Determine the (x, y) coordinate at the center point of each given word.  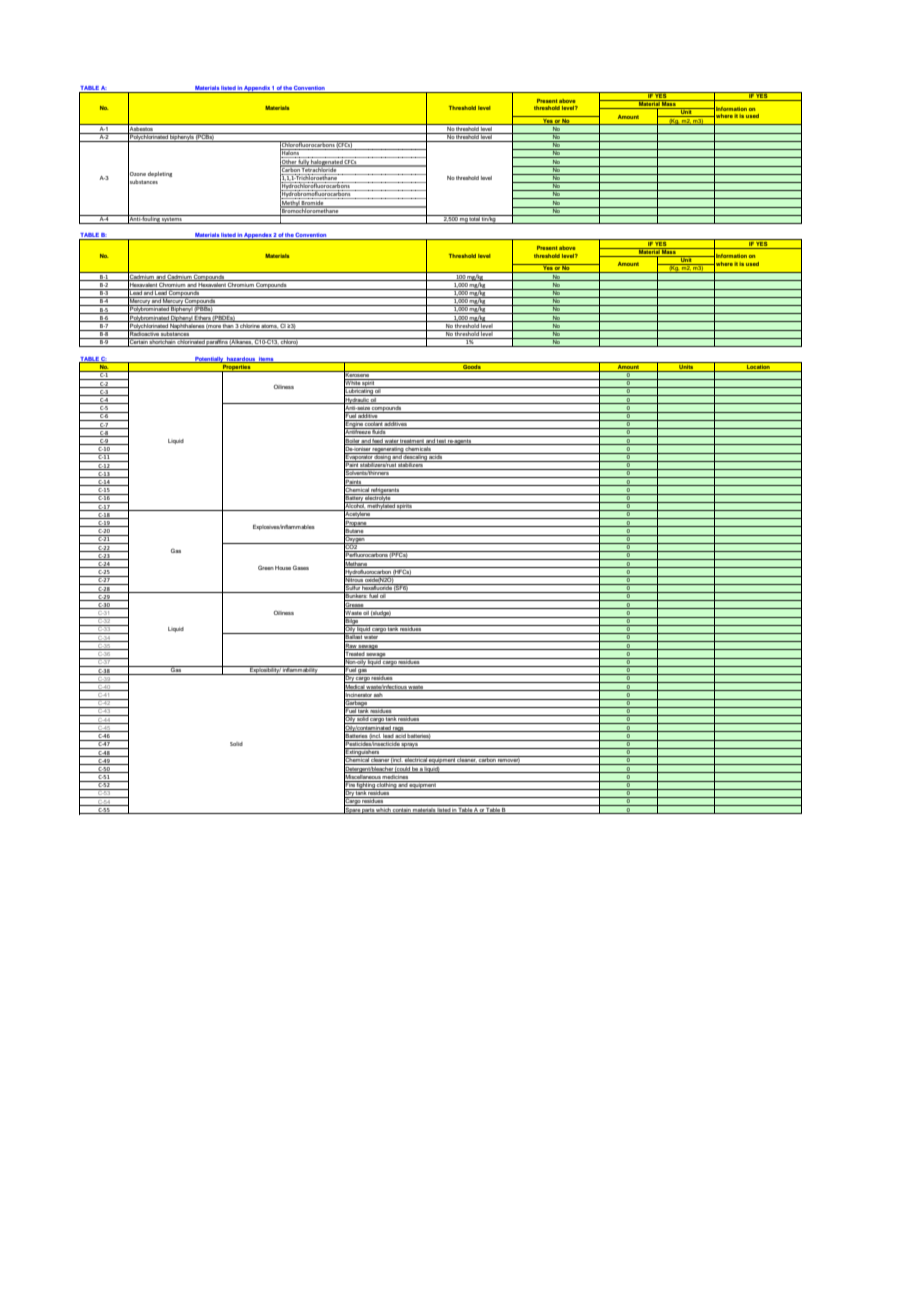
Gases (301, 567)
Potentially (209, 360)
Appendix (257, 89)
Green (266, 567)
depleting (160, 174)
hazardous (241, 360)
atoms (269, 324)
